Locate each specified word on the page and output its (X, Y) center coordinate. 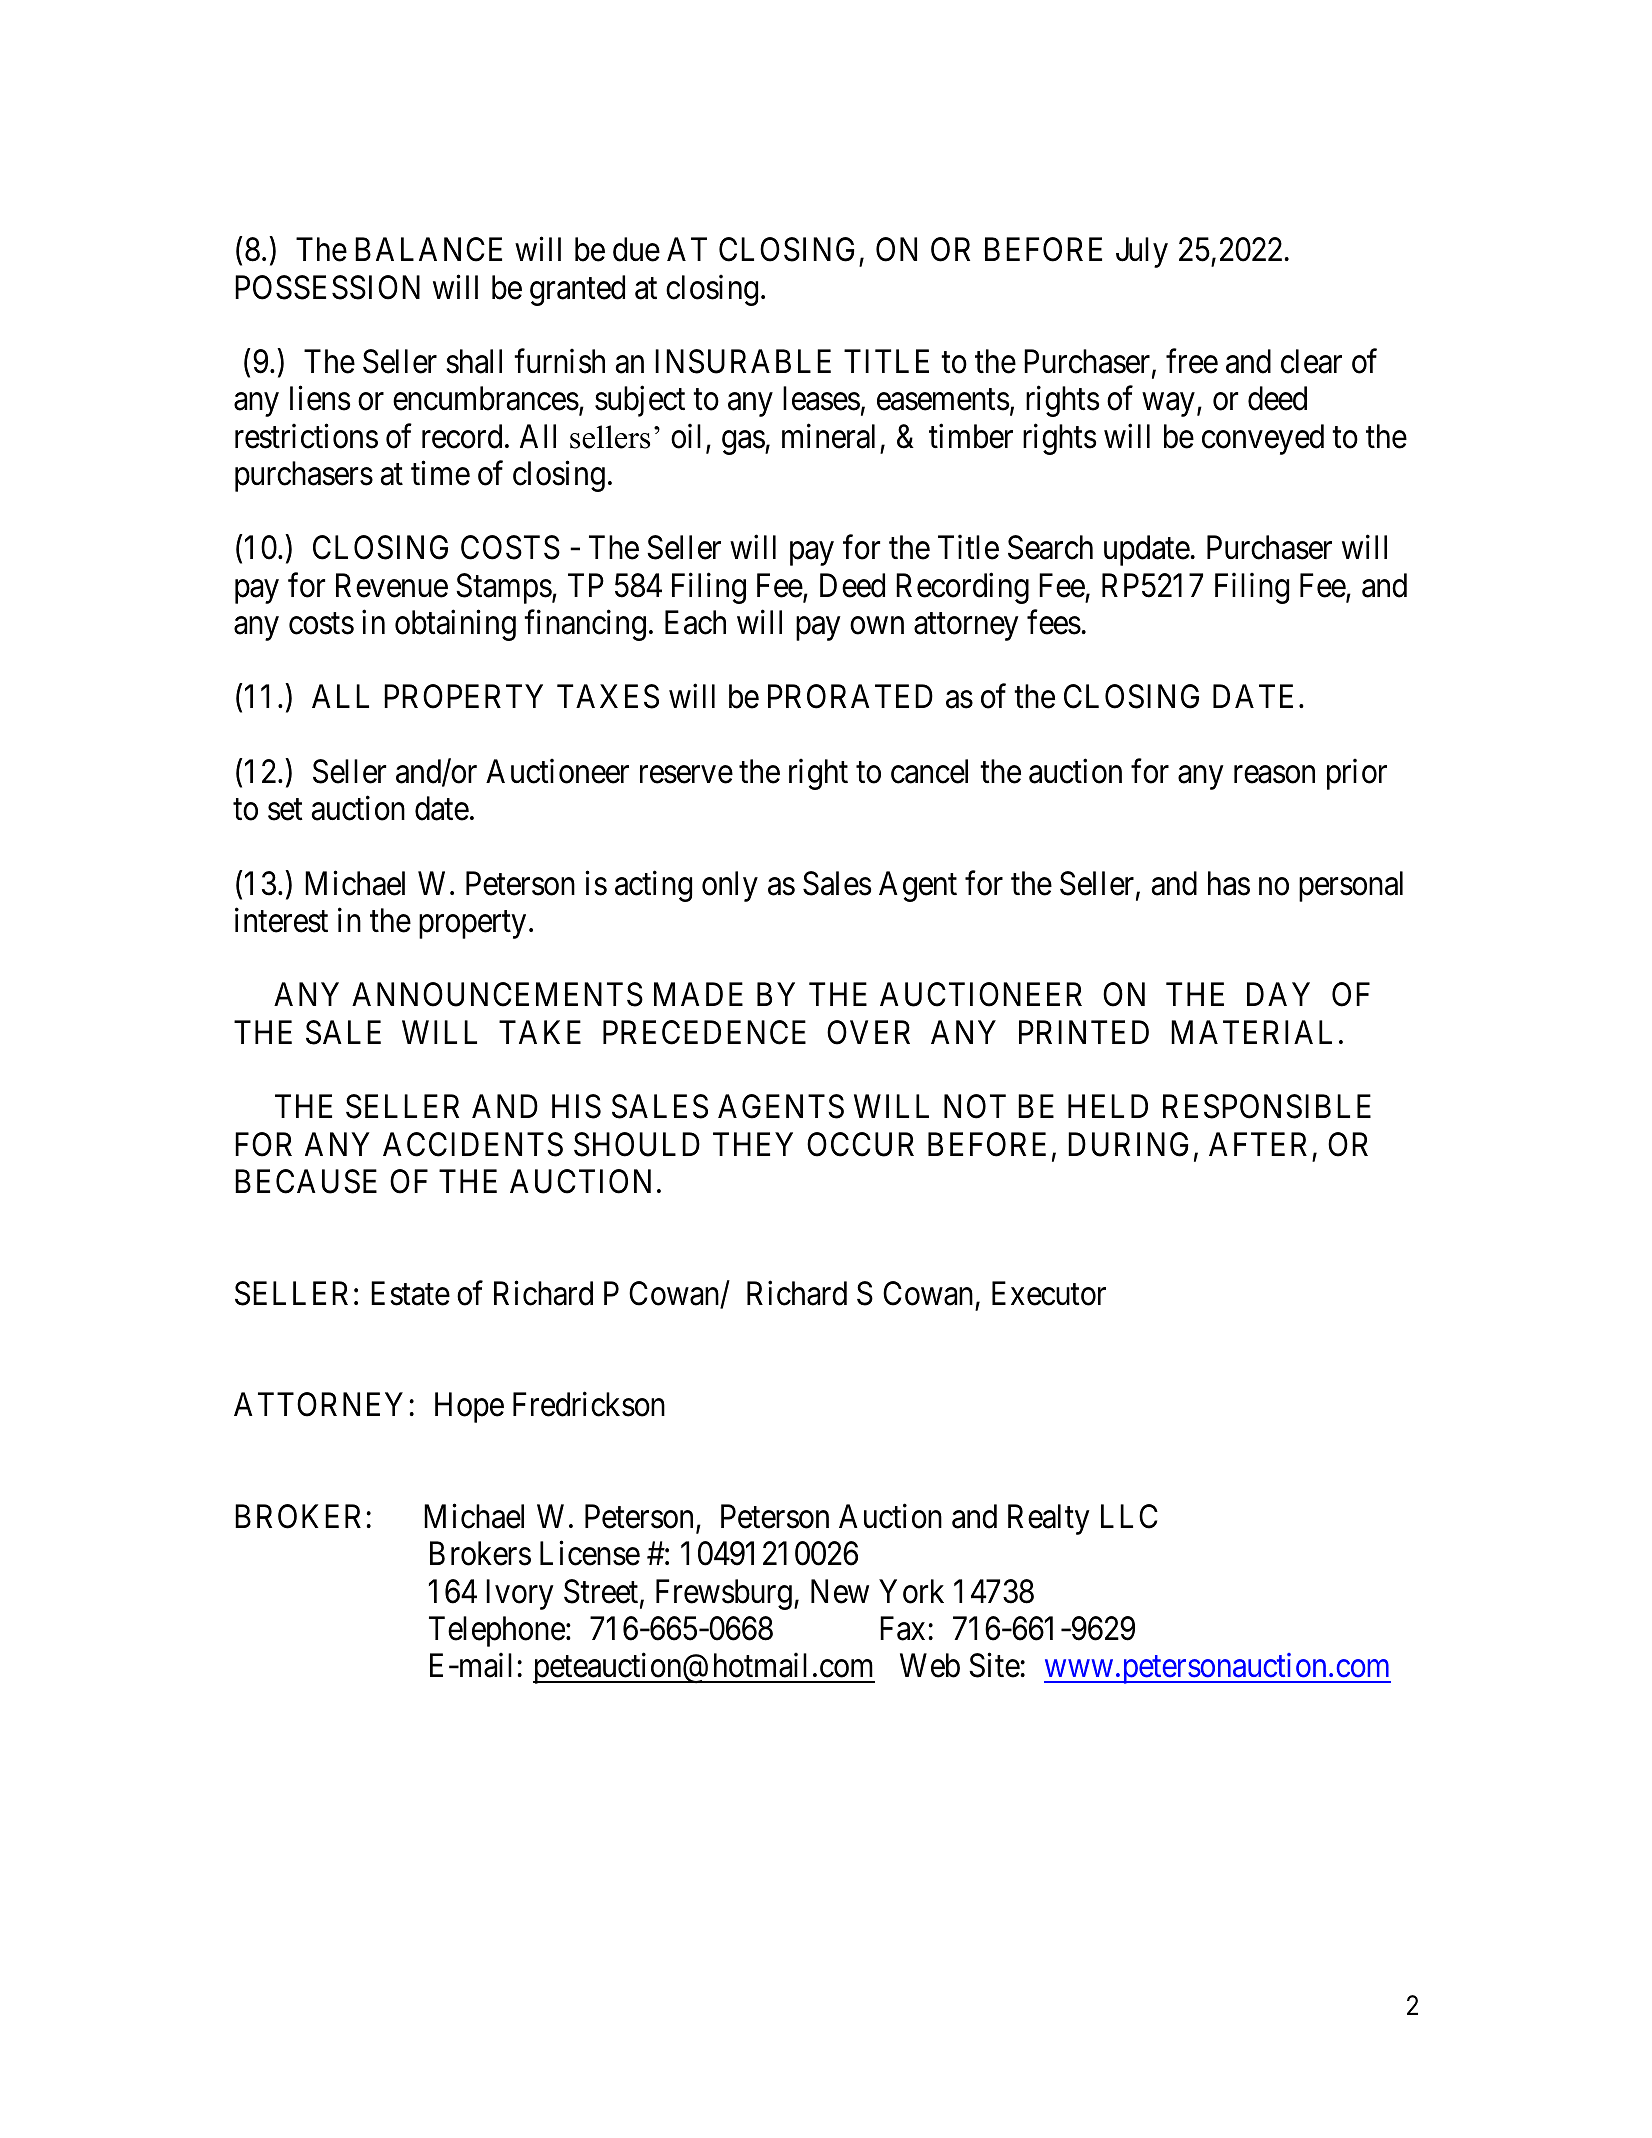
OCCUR (860, 1144)
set (285, 810)
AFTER (1258, 1144)
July (1142, 252)
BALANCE (428, 249)
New (840, 1591)
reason (1274, 775)
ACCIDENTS (473, 1144)
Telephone (497, 1631)
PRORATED (850, 697)
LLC (1129, 1516)
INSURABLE (743, 361)
